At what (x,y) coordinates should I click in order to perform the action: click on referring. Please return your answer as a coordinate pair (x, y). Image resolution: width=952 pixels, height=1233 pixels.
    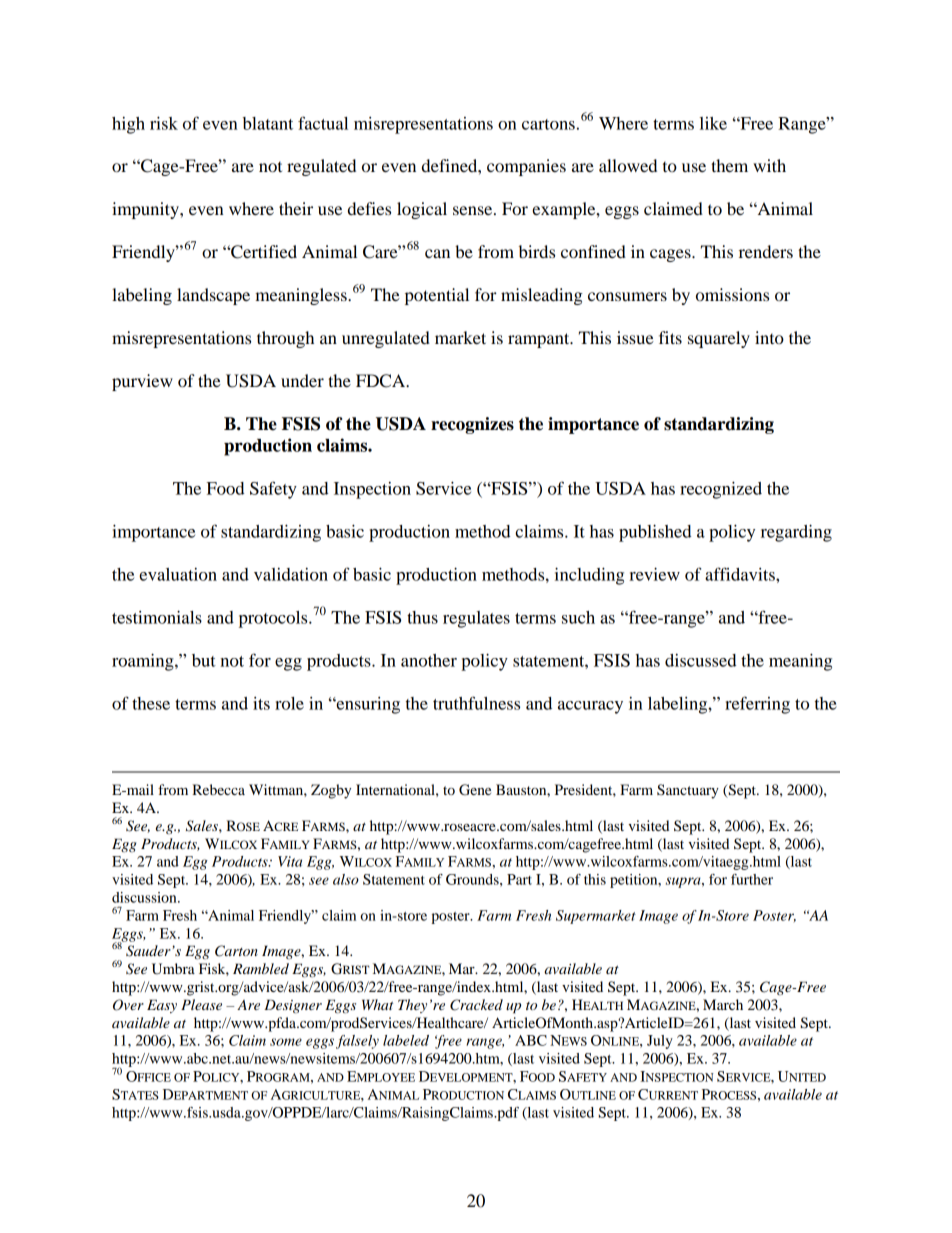
    Looking at the image, I should click on (757, 705).
